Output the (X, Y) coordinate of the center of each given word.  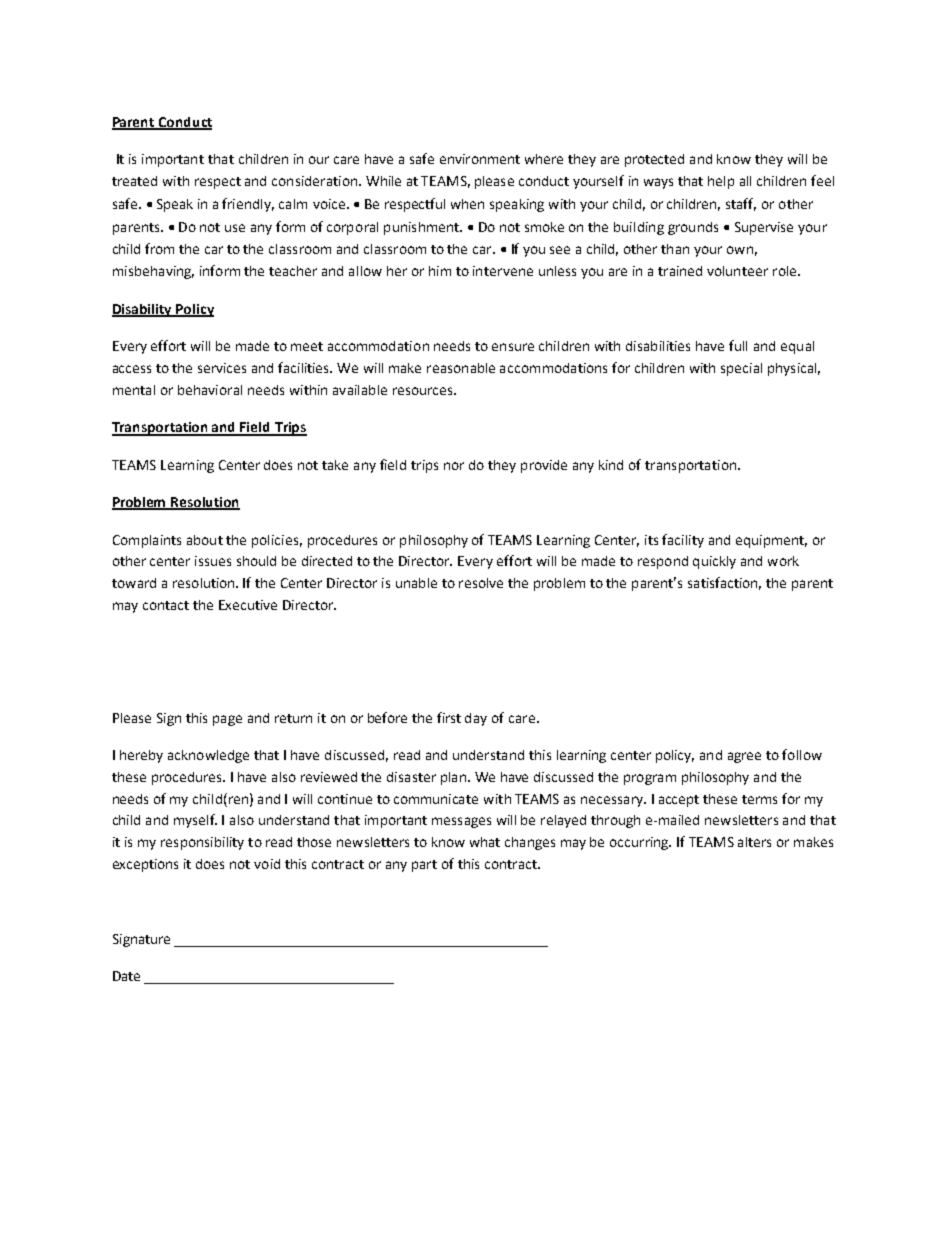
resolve (481, 583)
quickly (714, 562)
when (467, 204)
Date (126, 976)
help (721, 182)
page (227, 720)
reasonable (461, 368)
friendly (248, 205)
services (222, 368)
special (741, 369)
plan (453, 778)
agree (744, 757)
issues (213, 561)
